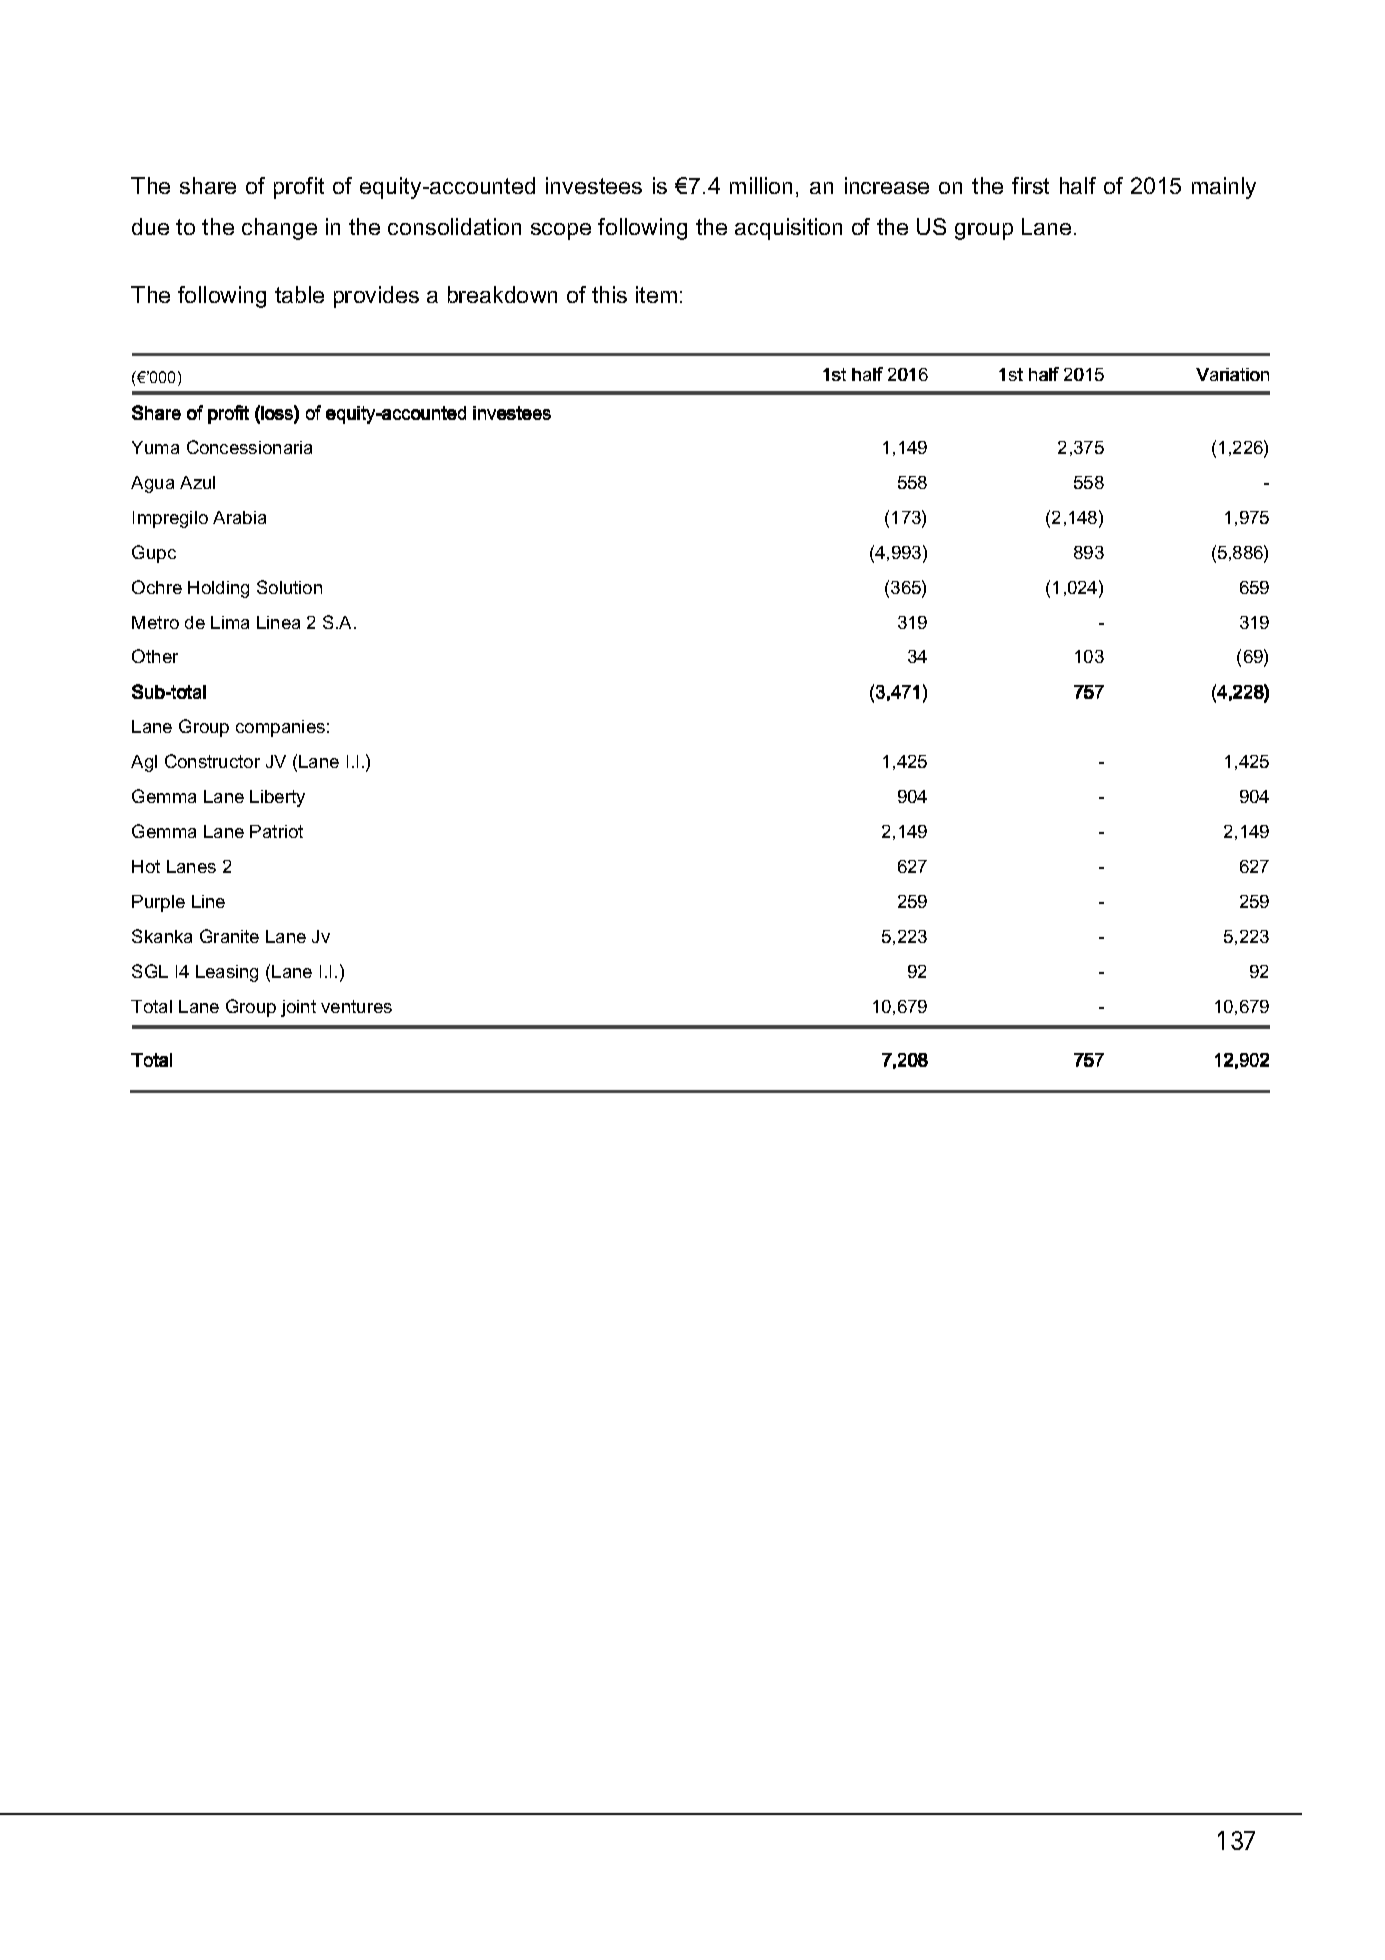  What do you see at coordinates (656, 294) in the image?
I see `item` at bounding box center [656, 294].
